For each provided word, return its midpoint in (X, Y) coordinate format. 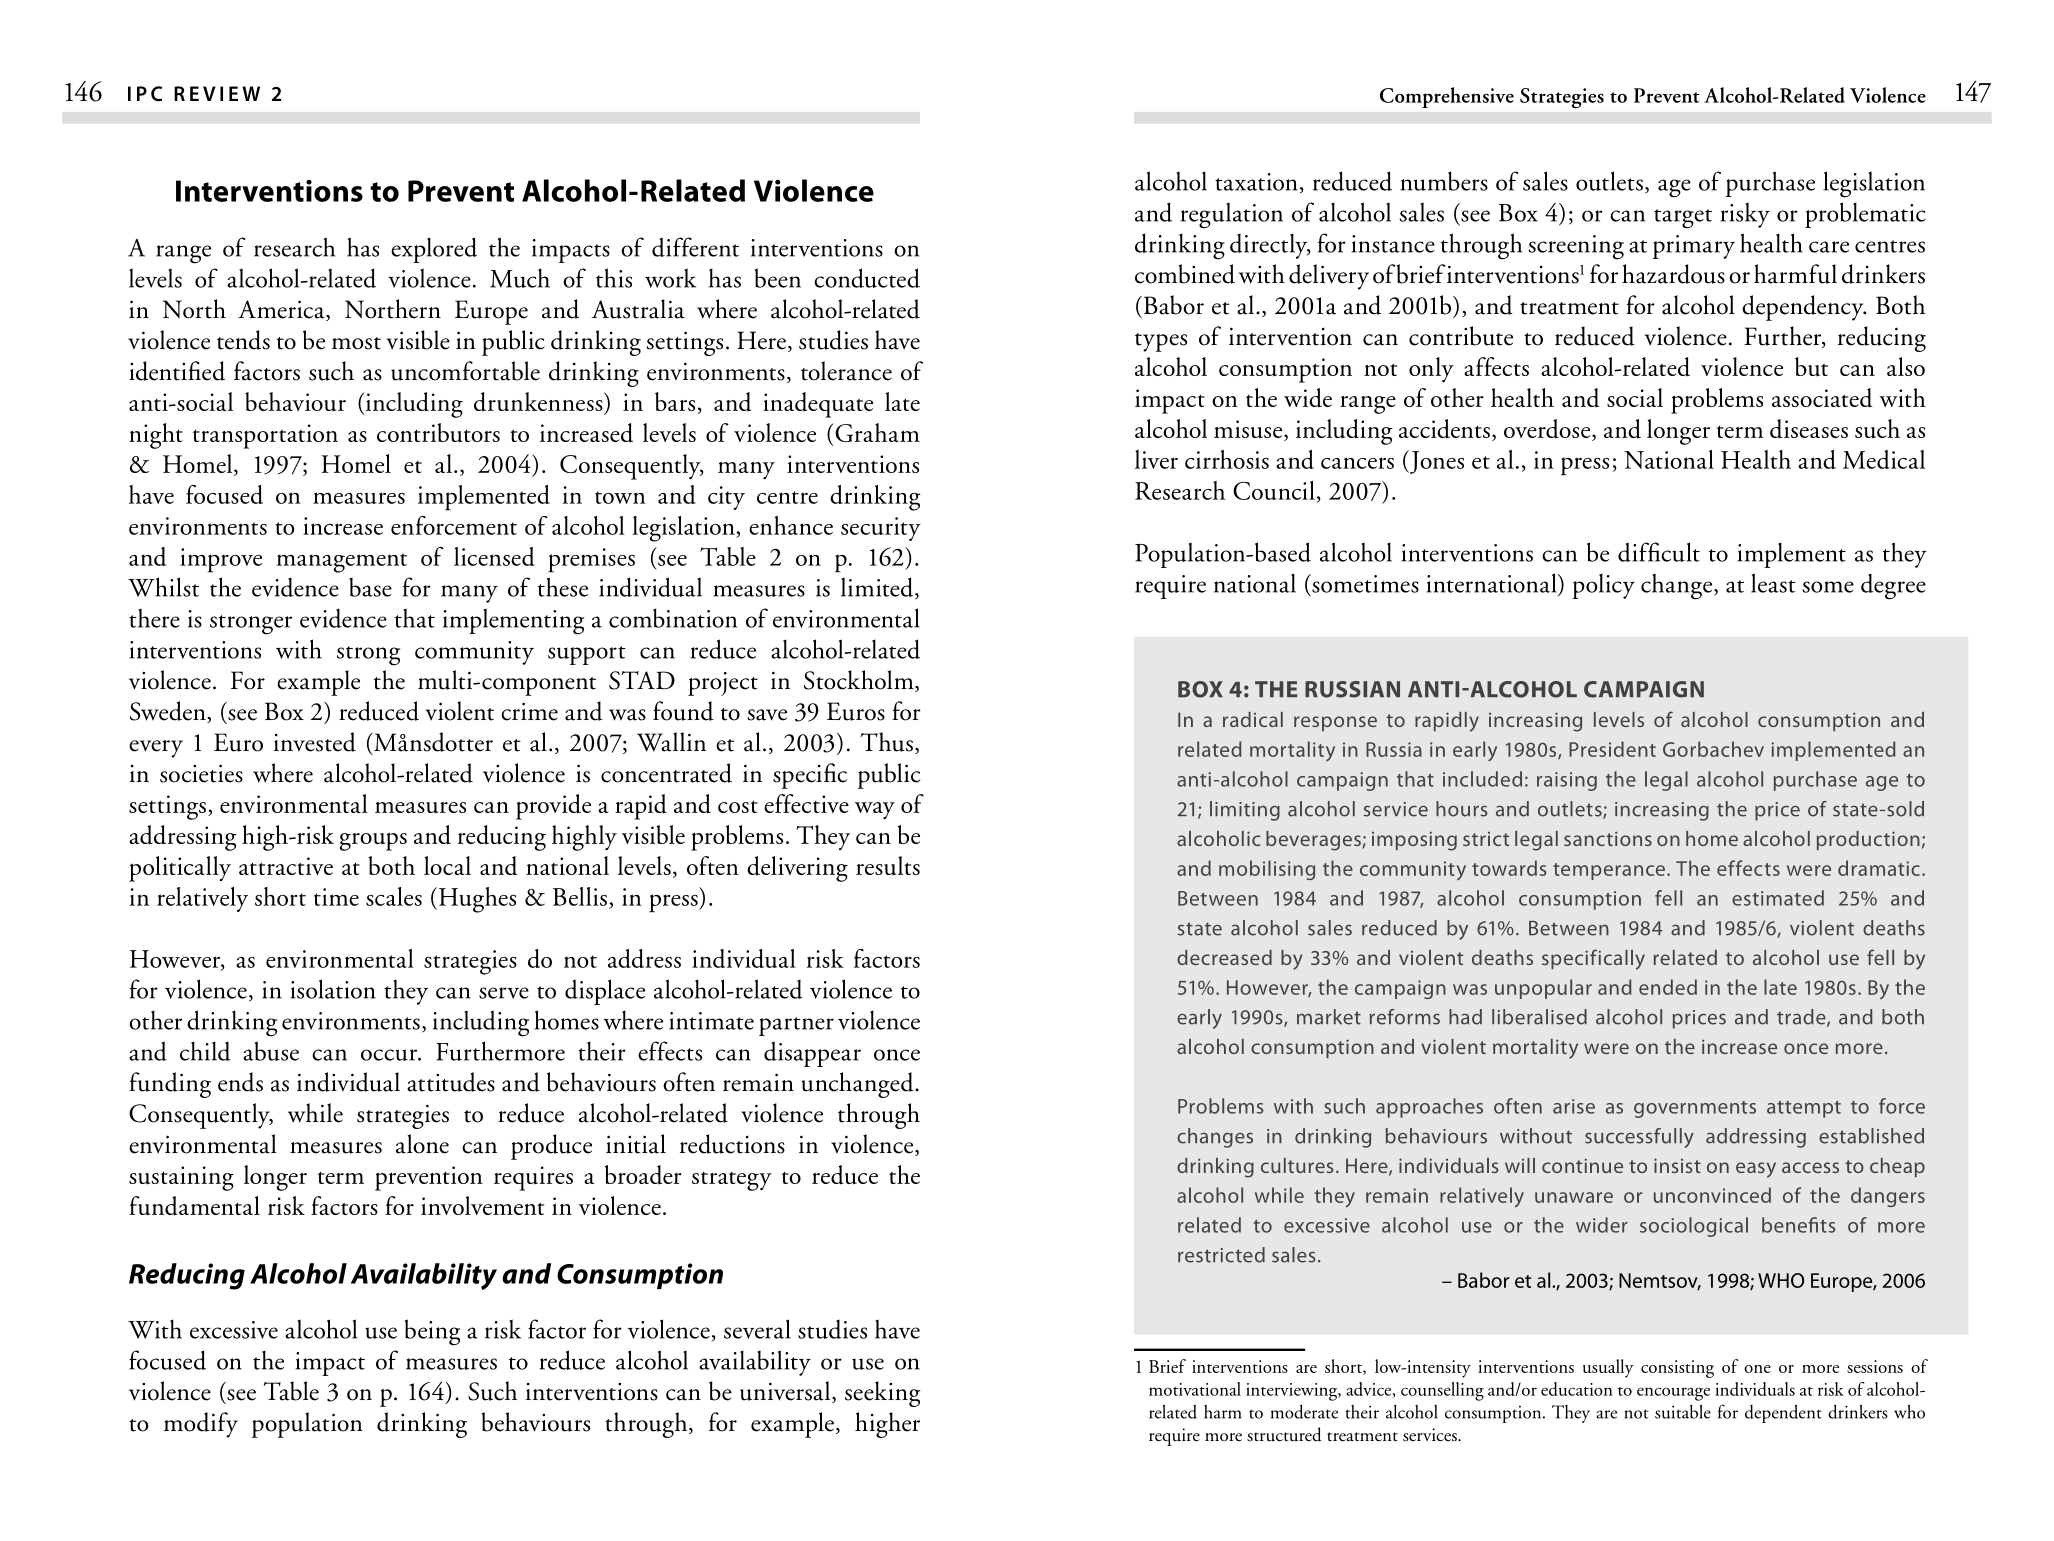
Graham (877, 432)
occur (390, 1055)
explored (434, 250)
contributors (438, 433)
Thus (886, 742)
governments (1695, 1109)
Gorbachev (1713, 749)
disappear (812, 1054)
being (432, 1332)
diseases (1809, 428)
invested (315, 742)
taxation (1256, 182)
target (1683, 219)
